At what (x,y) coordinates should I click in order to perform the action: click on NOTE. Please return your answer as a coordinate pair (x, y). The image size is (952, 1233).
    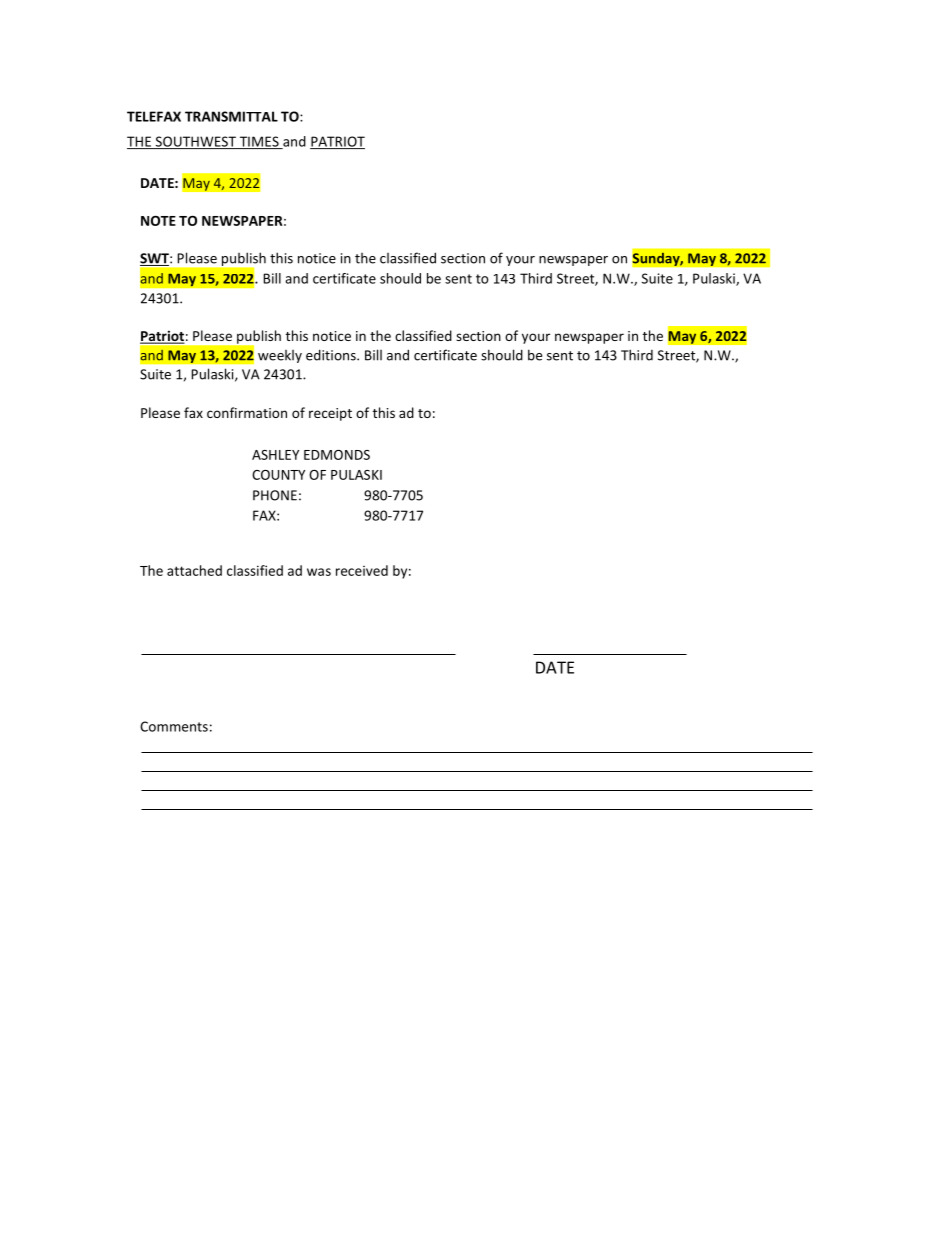
    Looking at the image, I should click on (158, 220).
